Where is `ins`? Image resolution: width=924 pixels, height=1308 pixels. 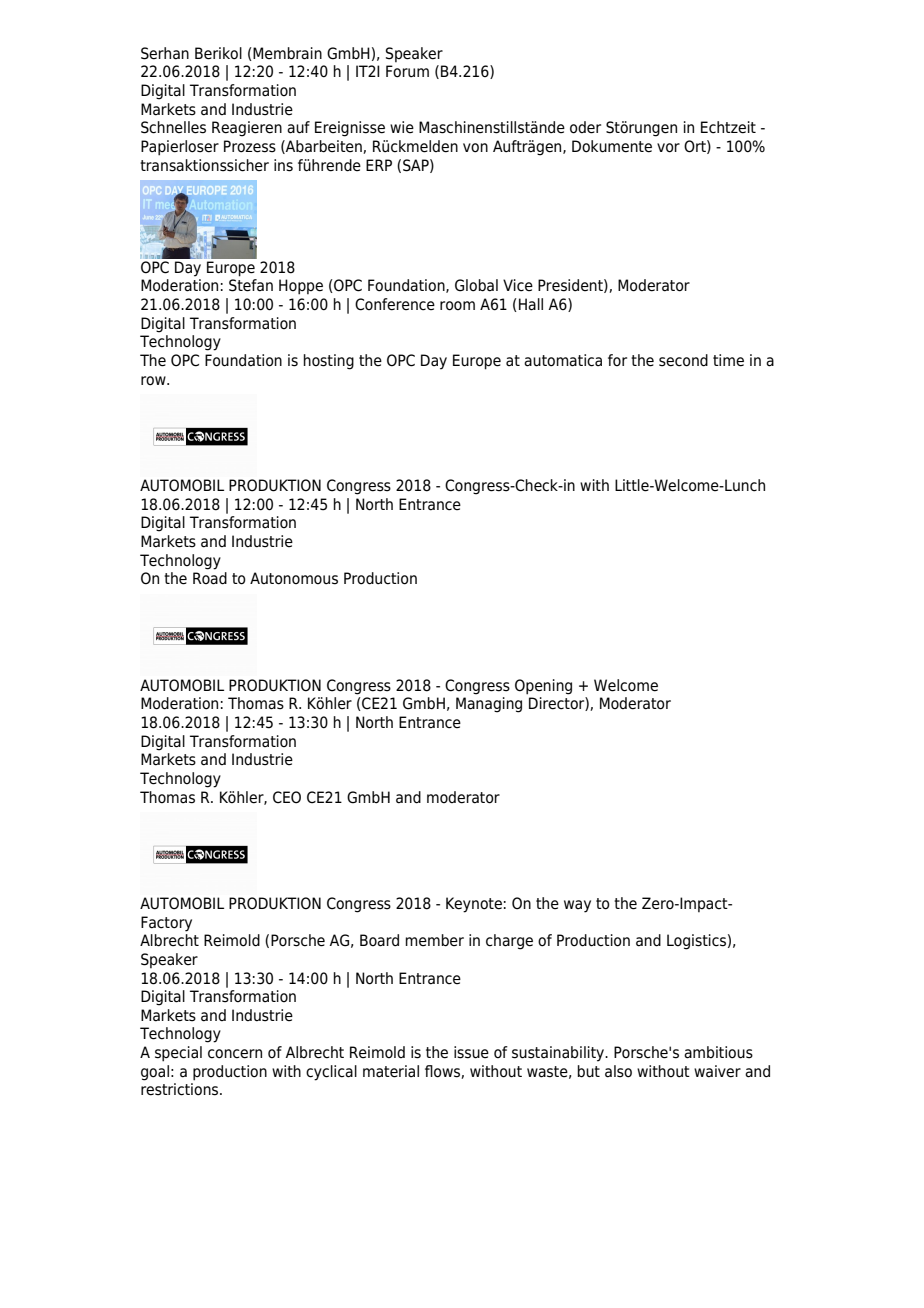 ins is located at coordinates (283, 165).
